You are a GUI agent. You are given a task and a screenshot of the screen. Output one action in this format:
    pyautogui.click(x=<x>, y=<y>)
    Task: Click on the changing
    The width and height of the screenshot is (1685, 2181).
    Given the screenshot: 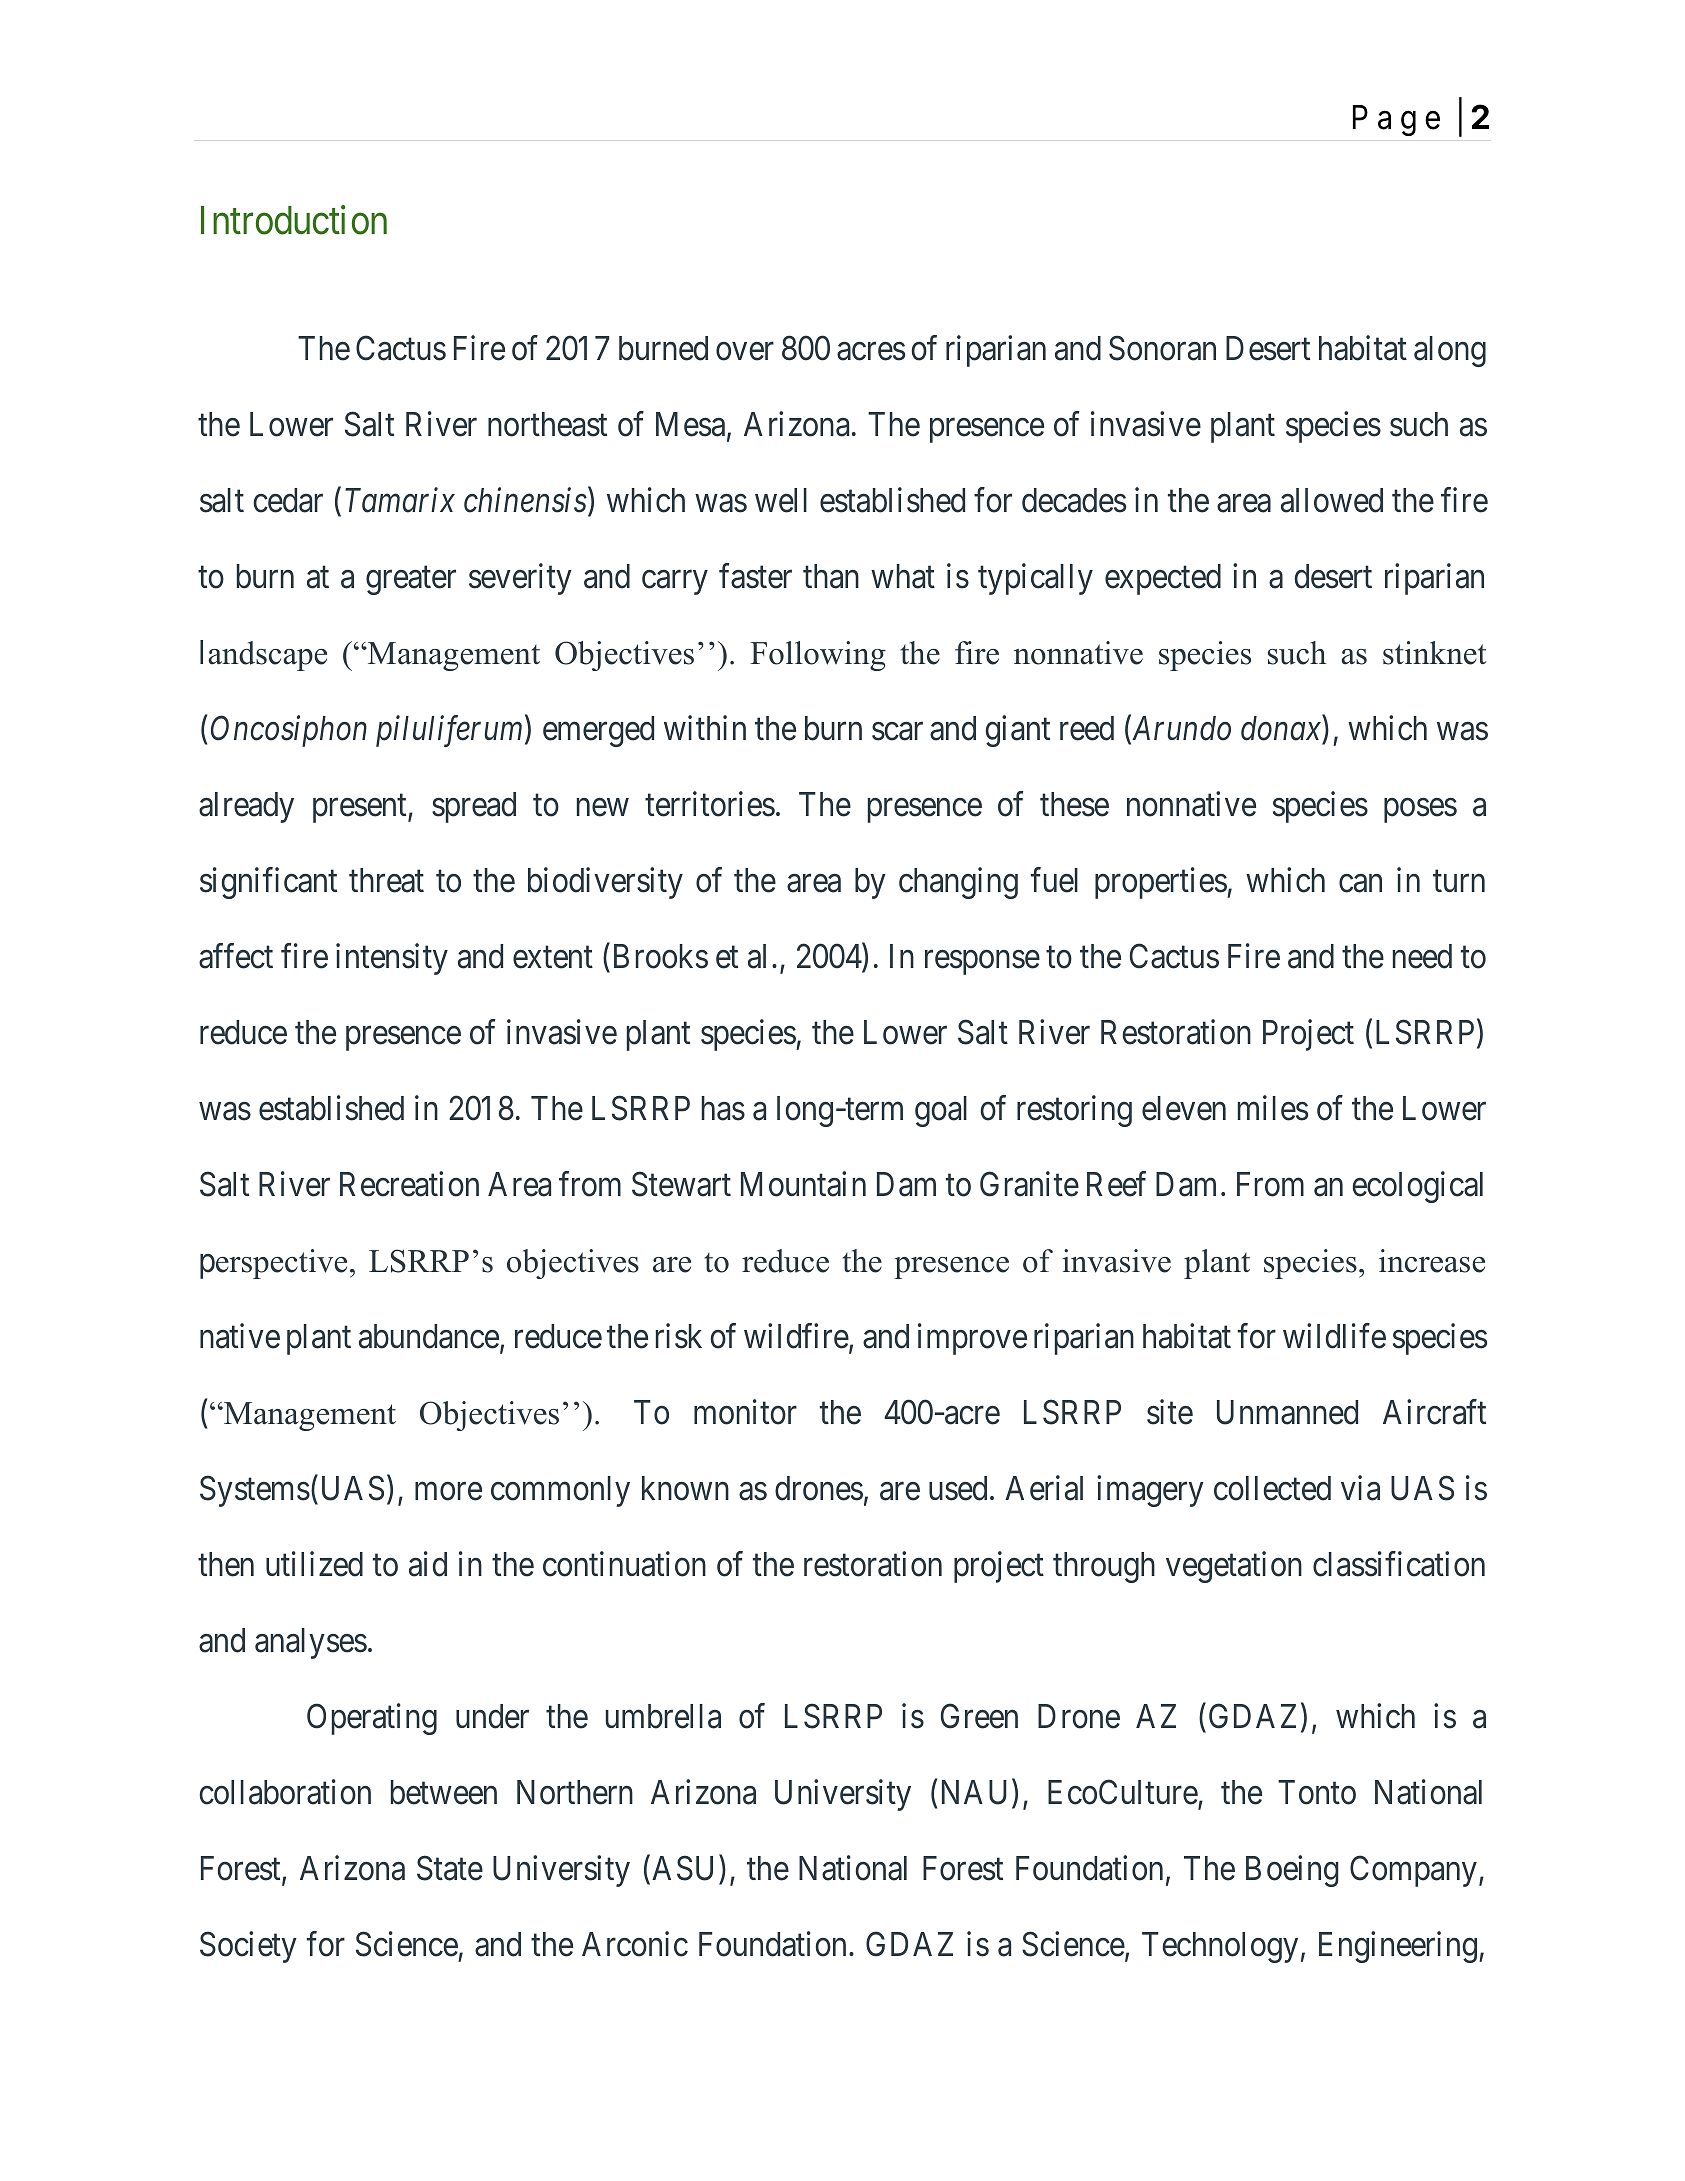 What is the action you would take?
    pyautogui.click(x=958, y=883)
